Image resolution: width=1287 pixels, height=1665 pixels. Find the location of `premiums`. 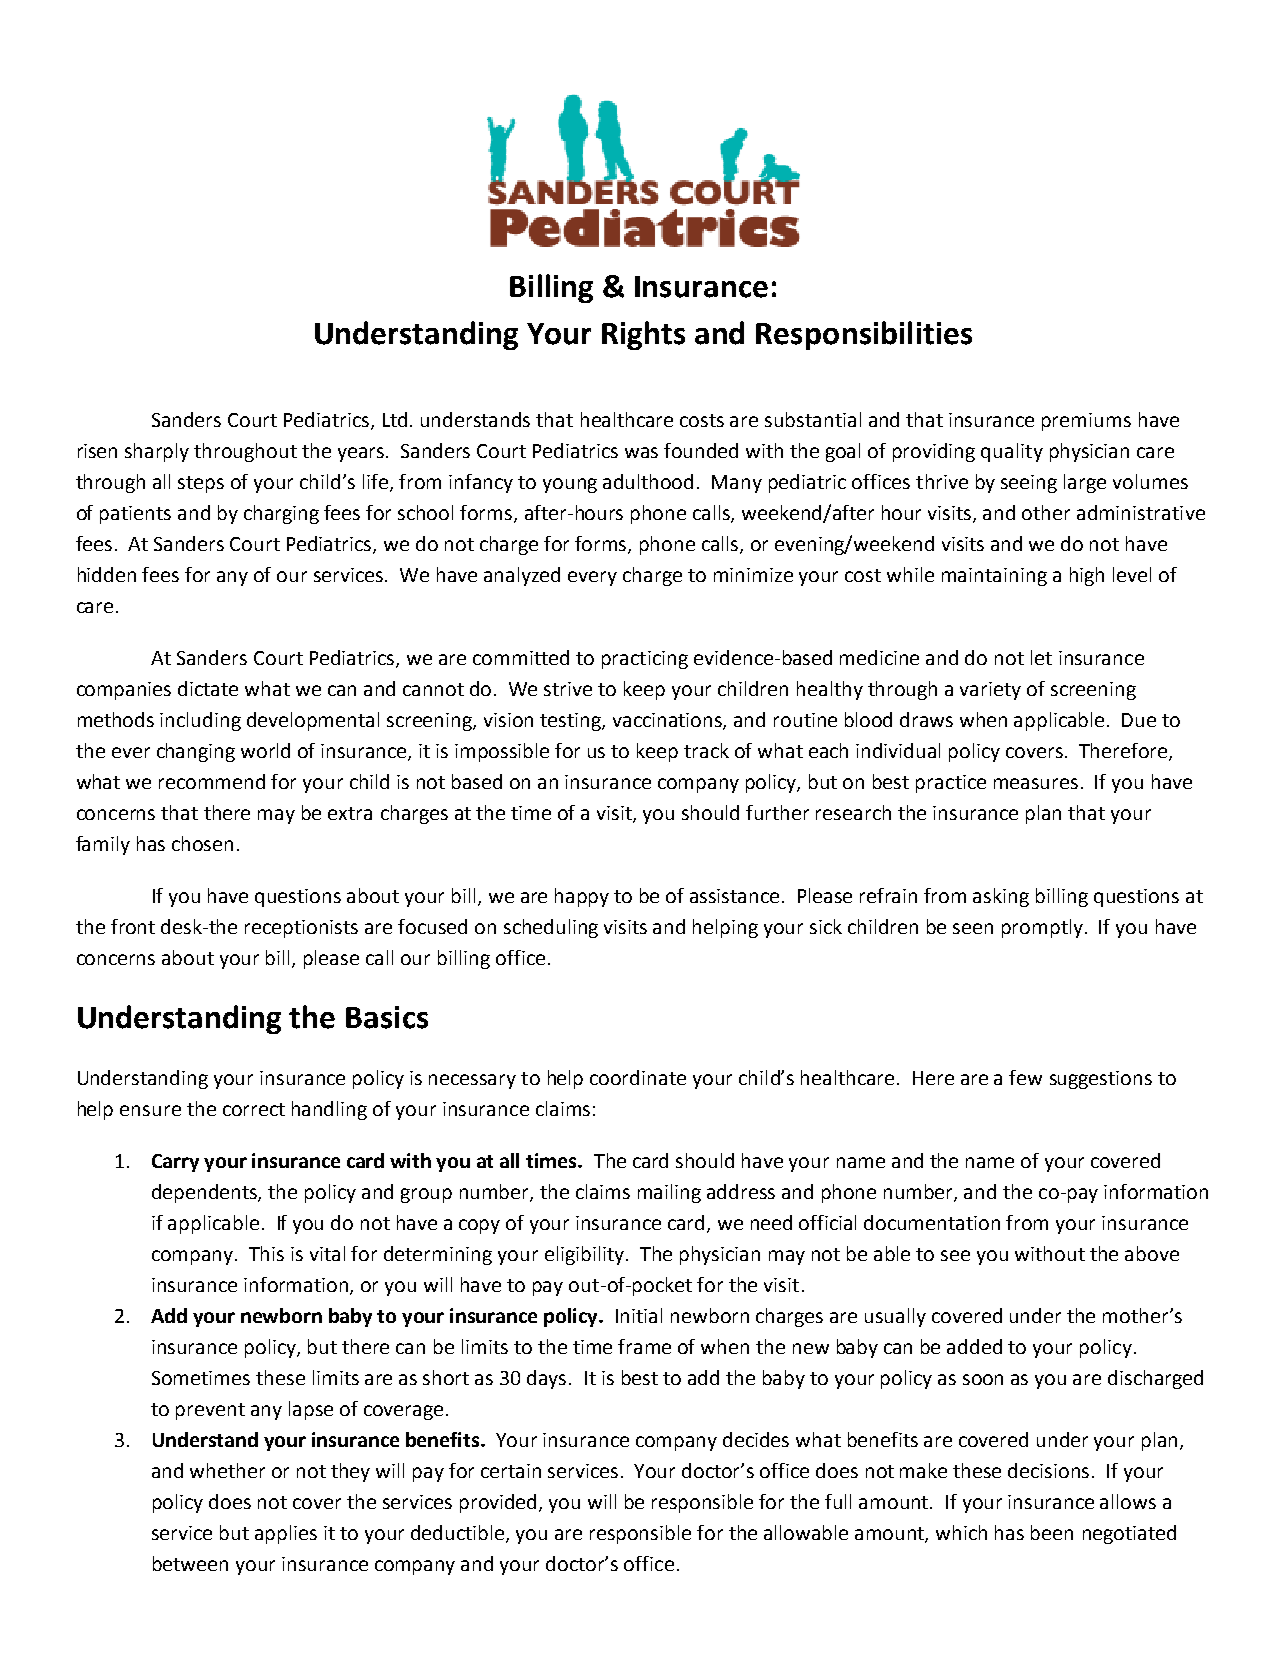

premiums is located at coordinates (1086, 422).
